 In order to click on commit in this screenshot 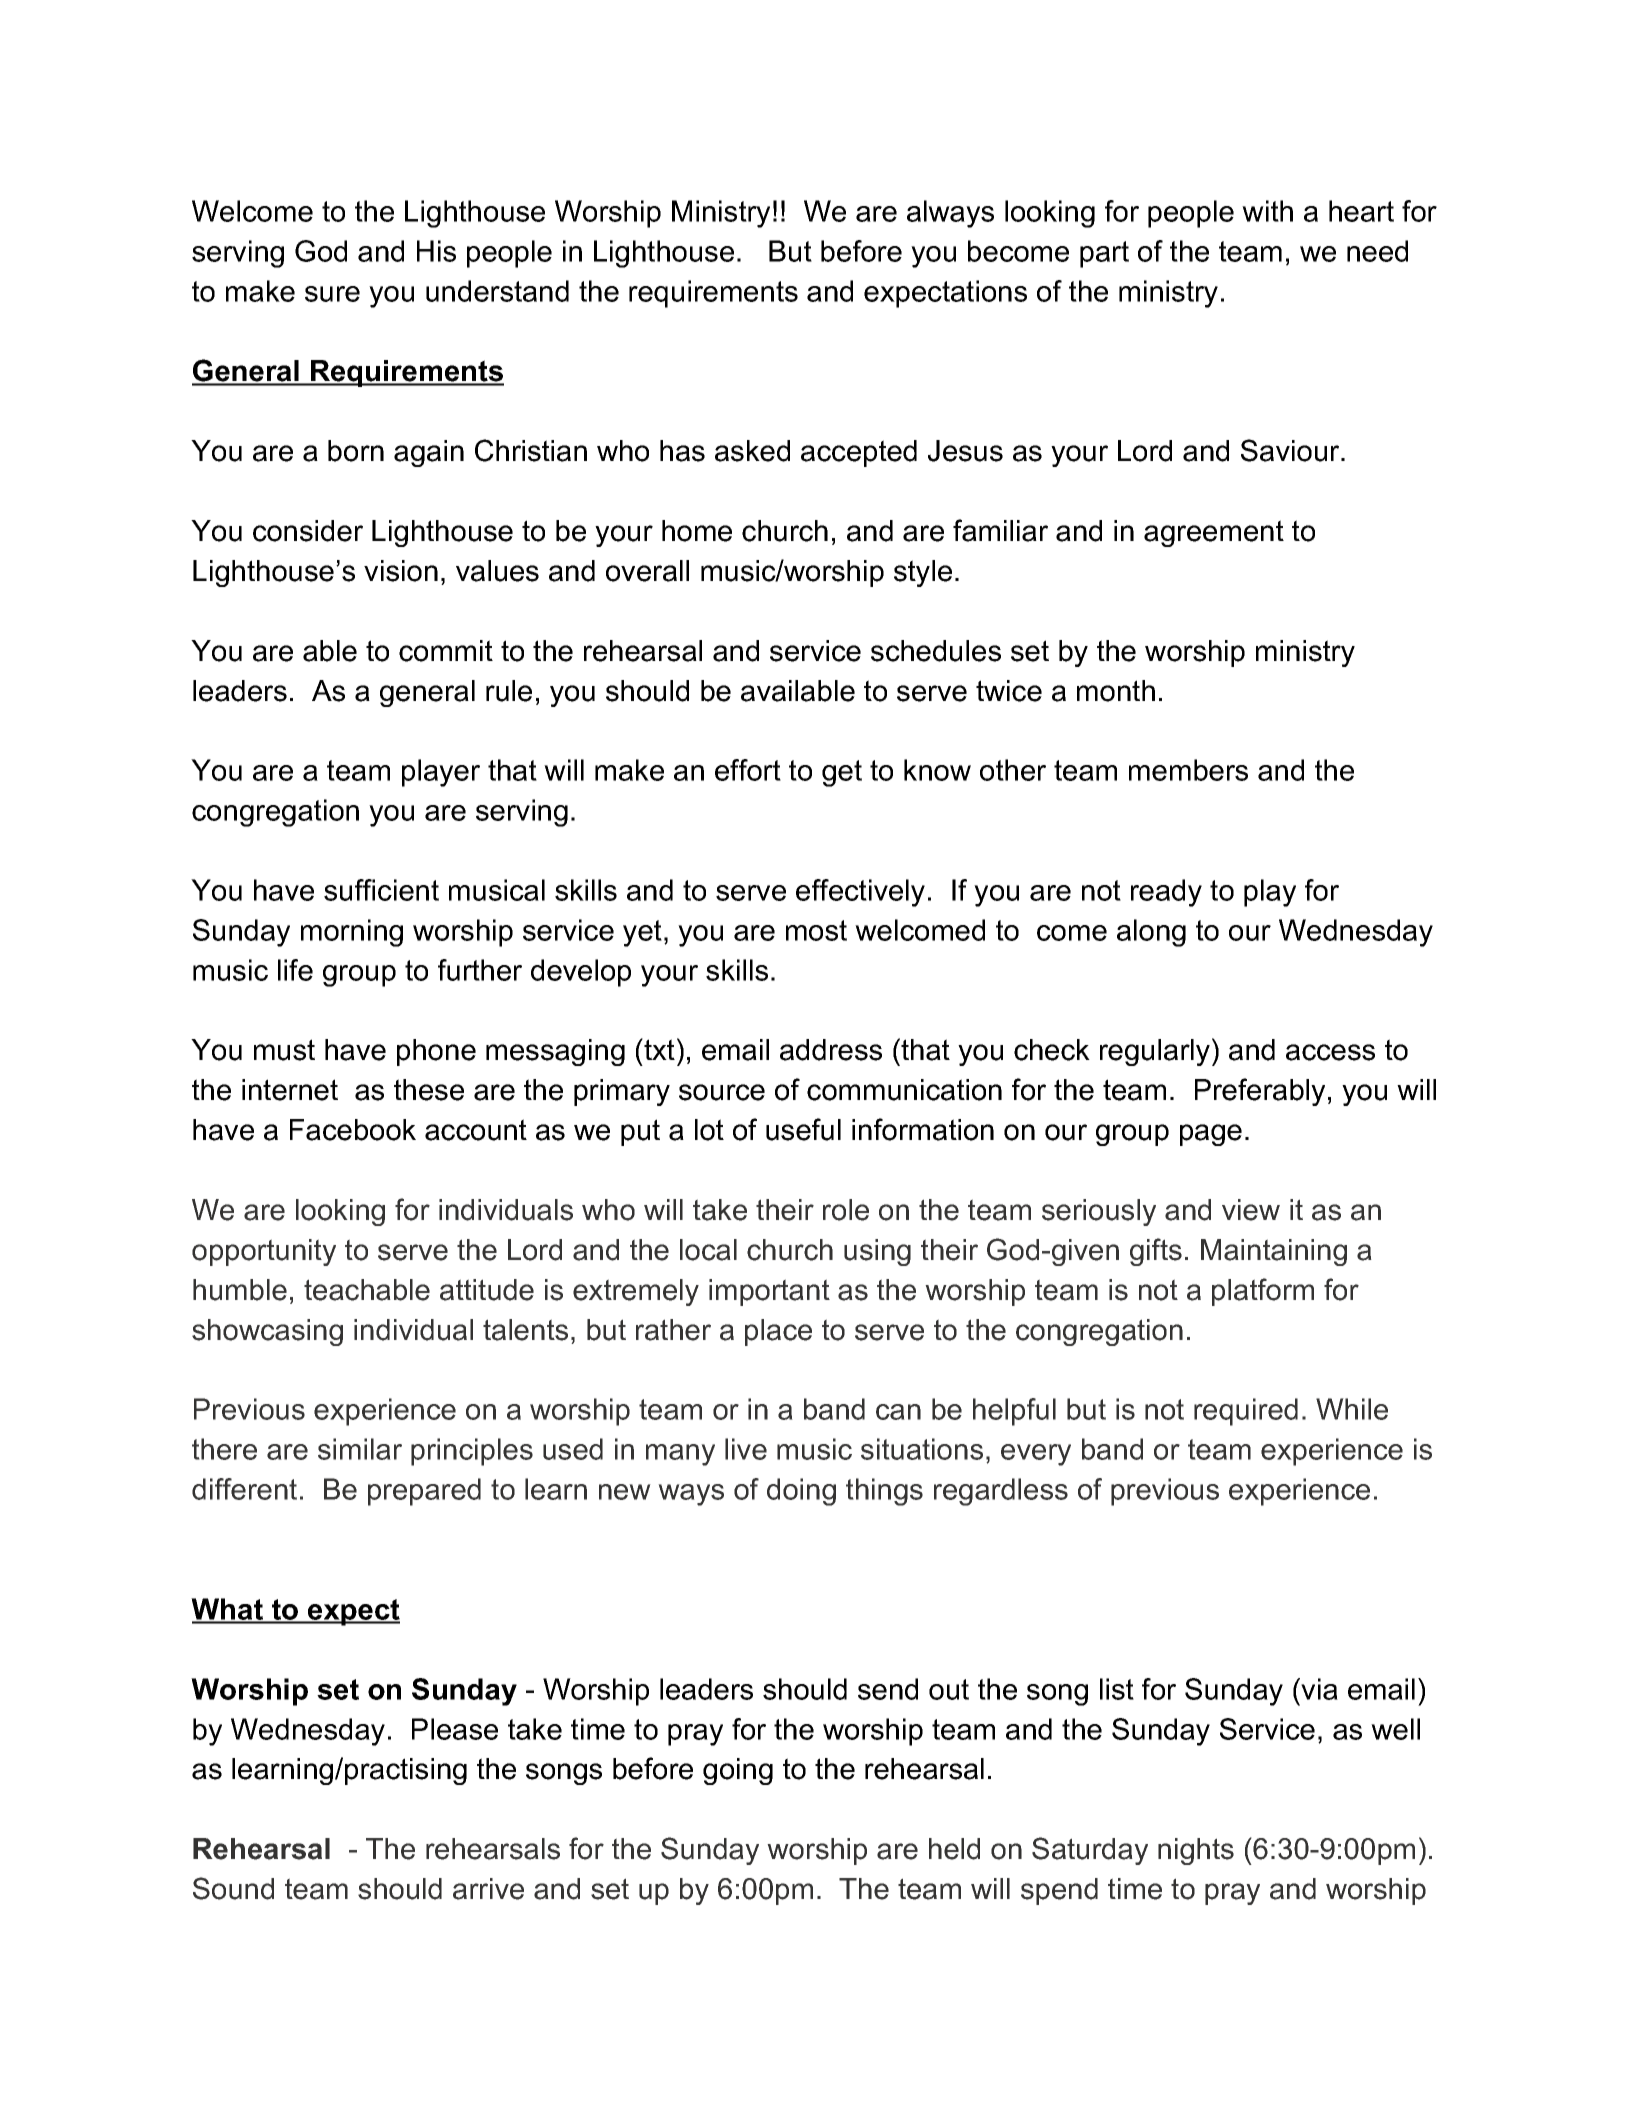, I will do `click(446, 651)`.
